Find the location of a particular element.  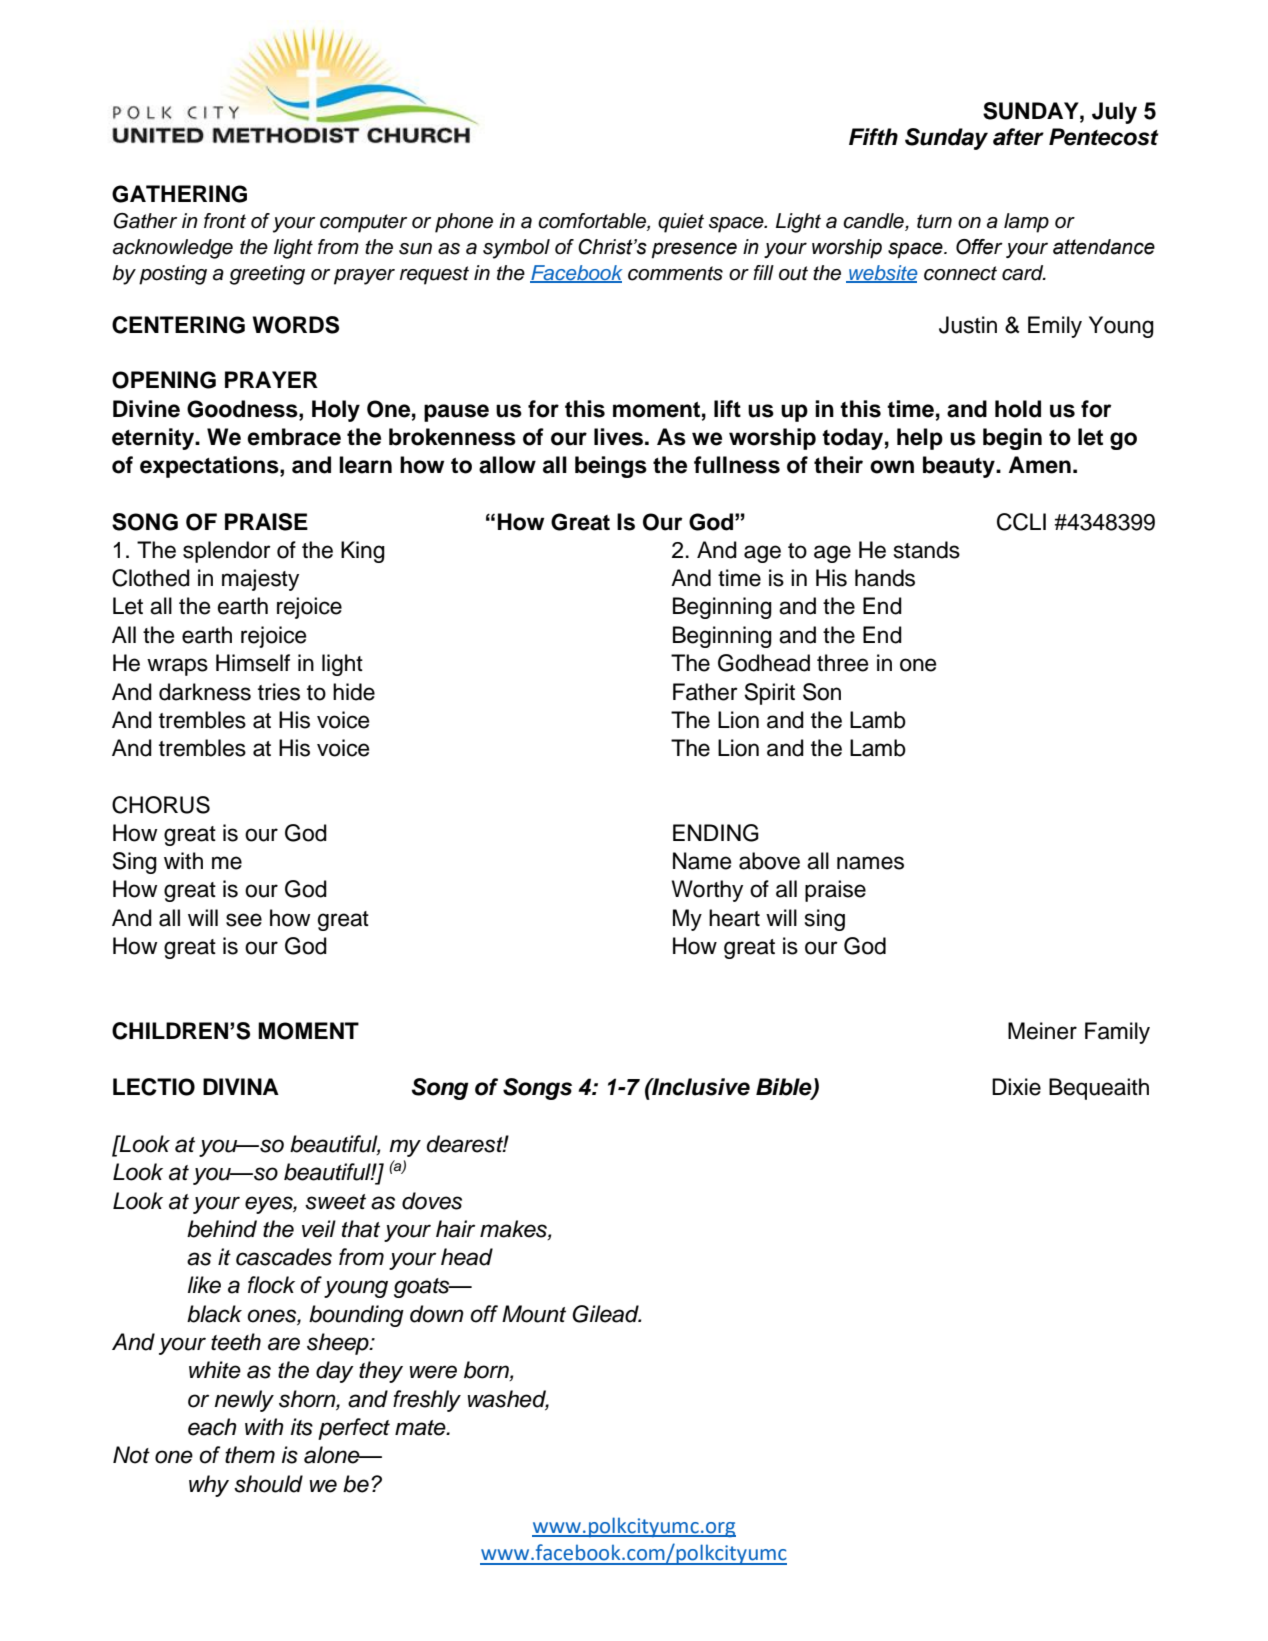

sweet is located at coordinates (335, 1202).
